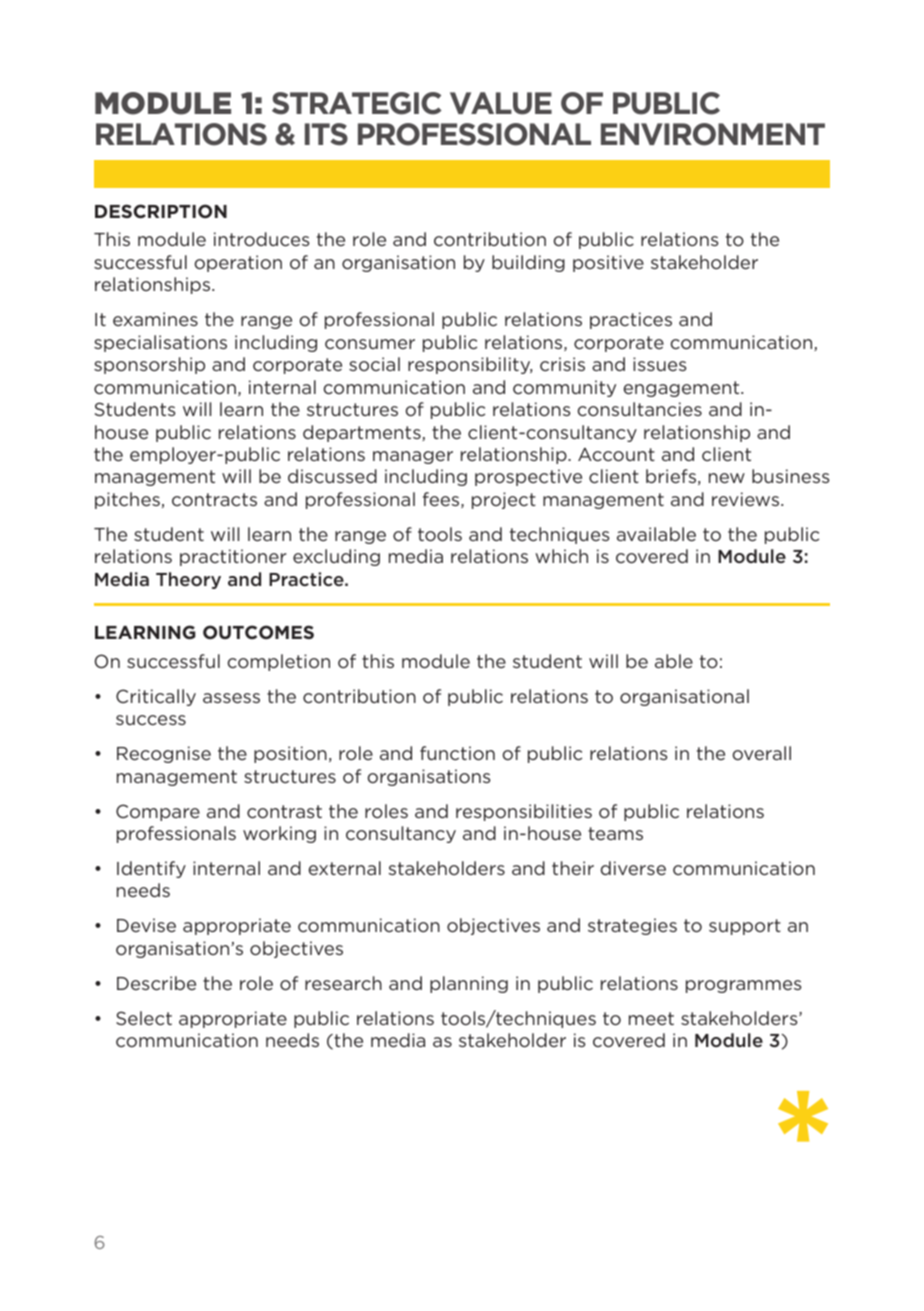 This image has width=924, height=1311. I want to click on practitioner, so click(233, 557).
